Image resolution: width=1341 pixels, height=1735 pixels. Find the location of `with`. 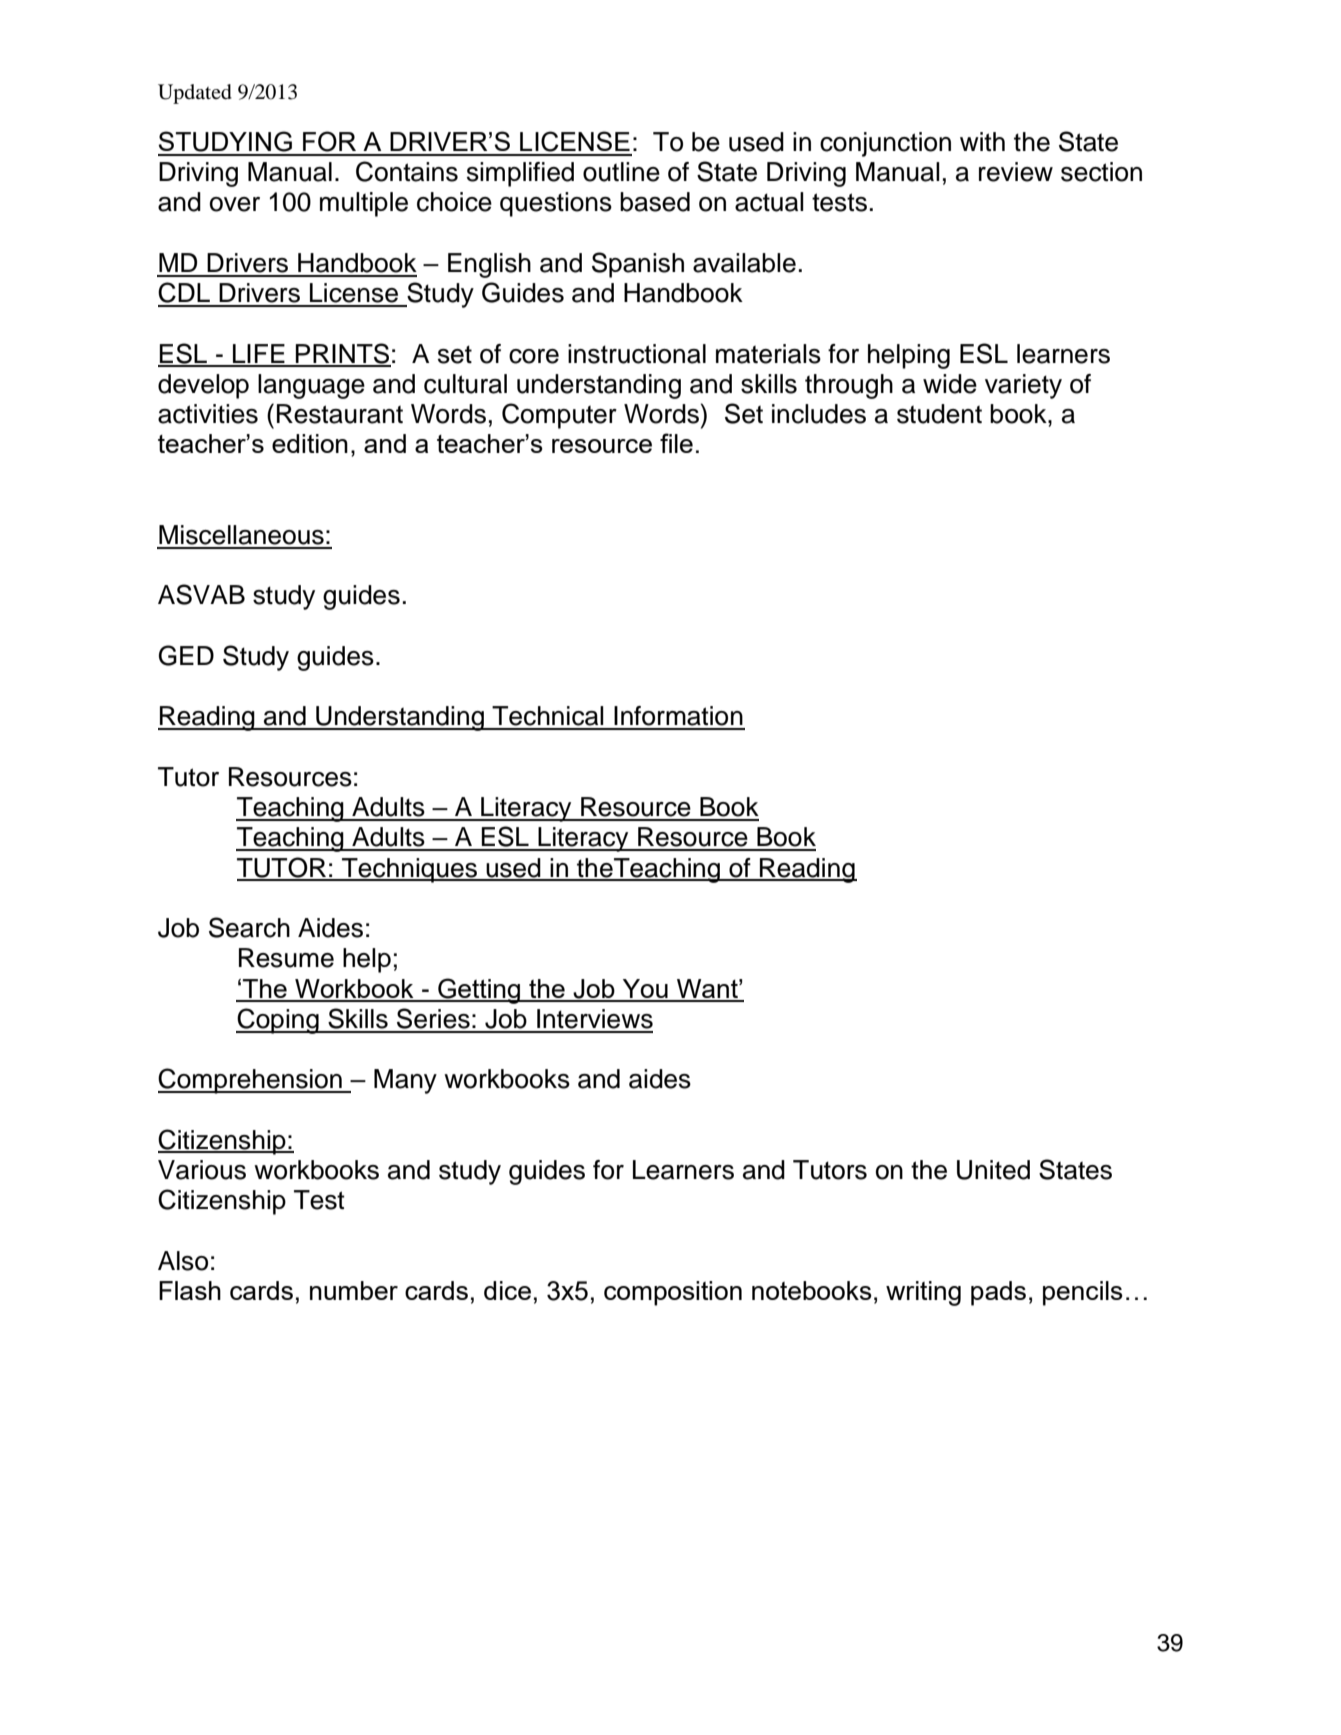

with is located at coordinates (982, 141).
